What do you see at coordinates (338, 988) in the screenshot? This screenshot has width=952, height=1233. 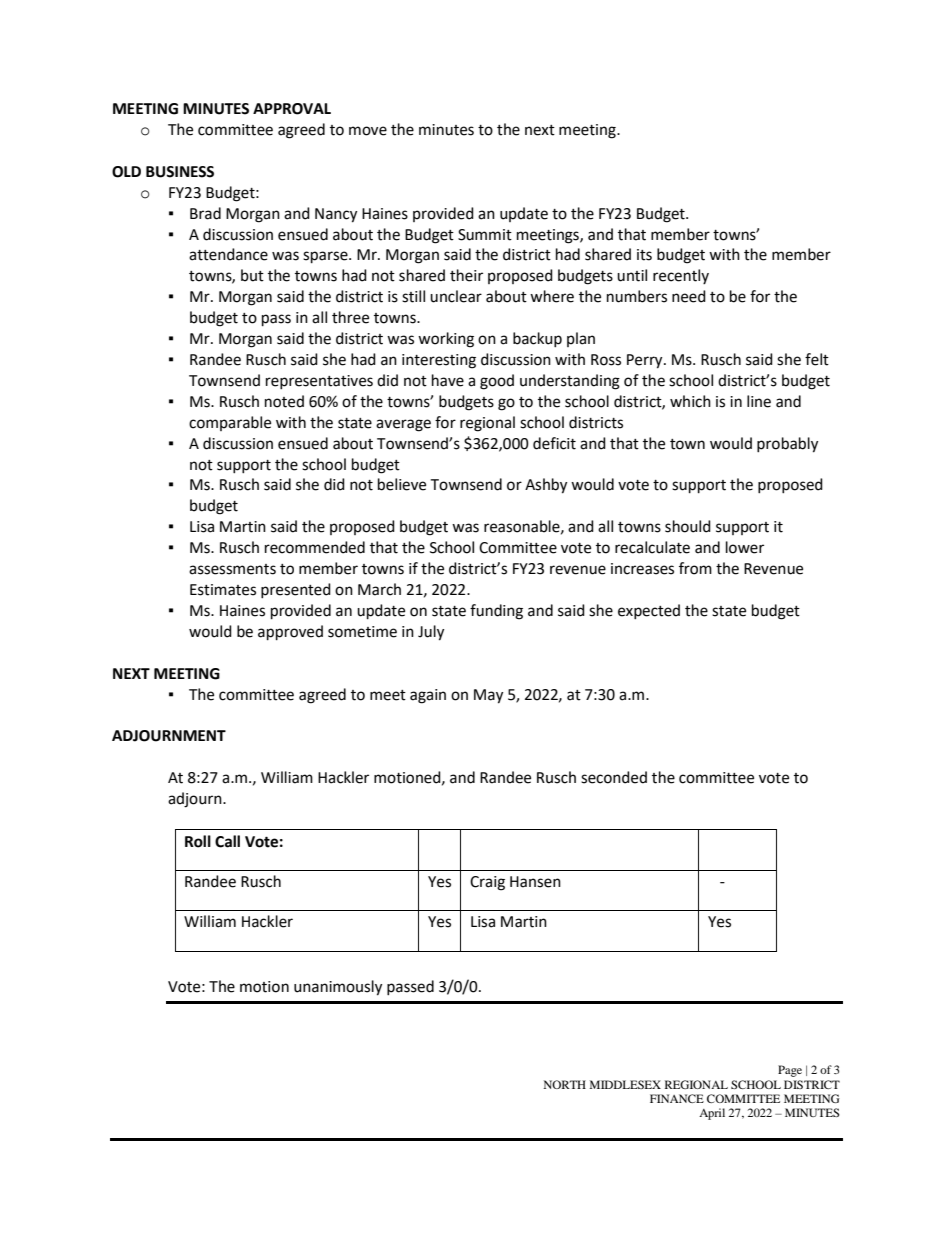 I see `unanimously` at bounding box center [338, 988].
